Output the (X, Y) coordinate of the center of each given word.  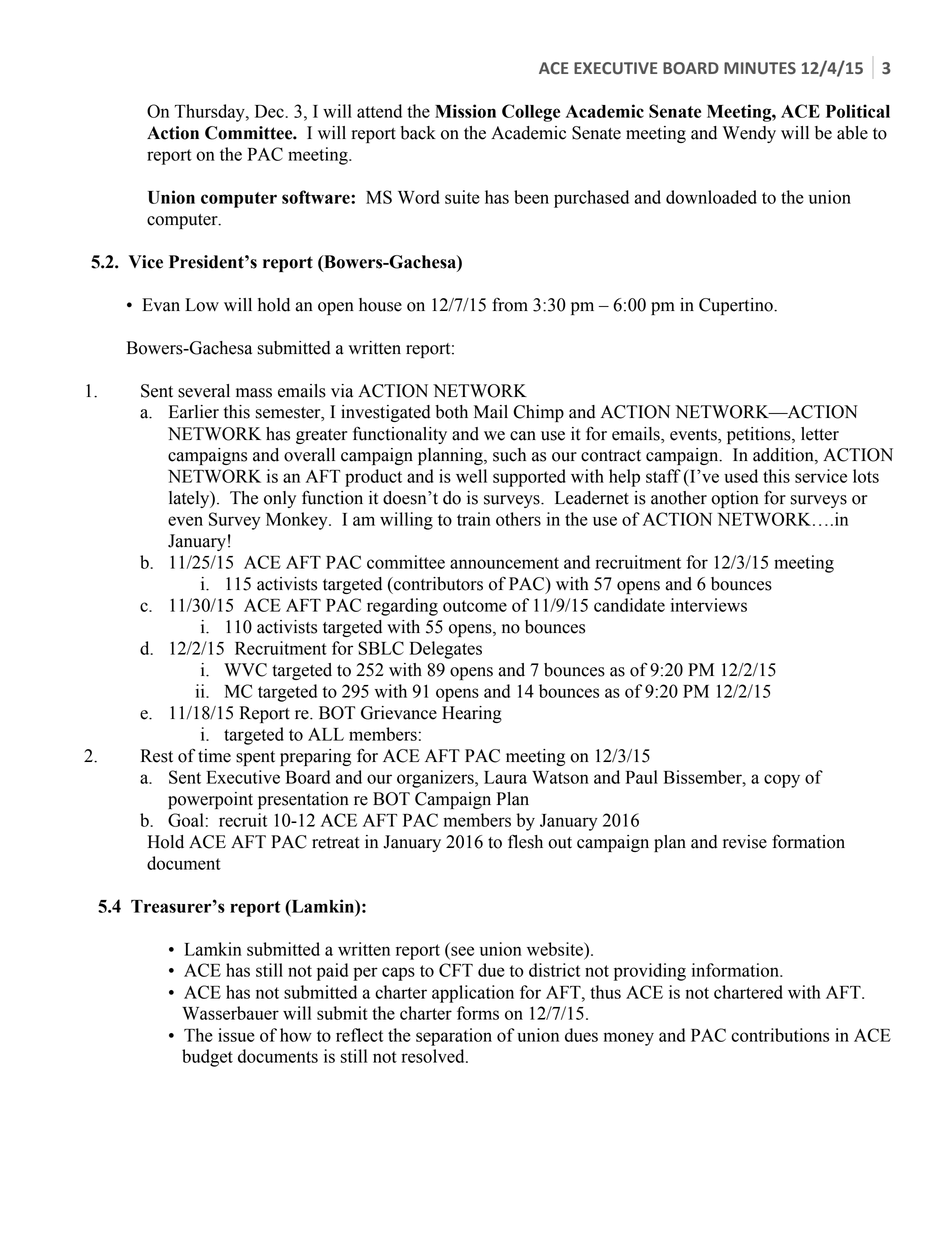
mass (254, 393)
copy (782, 781)
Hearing (472, 714)
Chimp (538, 413)
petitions (760, 435)
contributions (780, 1035)
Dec (270, 111)
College (531, 113)
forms (478, 1013)
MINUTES (760, 68)
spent (255, 758)
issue (236, 1035)
